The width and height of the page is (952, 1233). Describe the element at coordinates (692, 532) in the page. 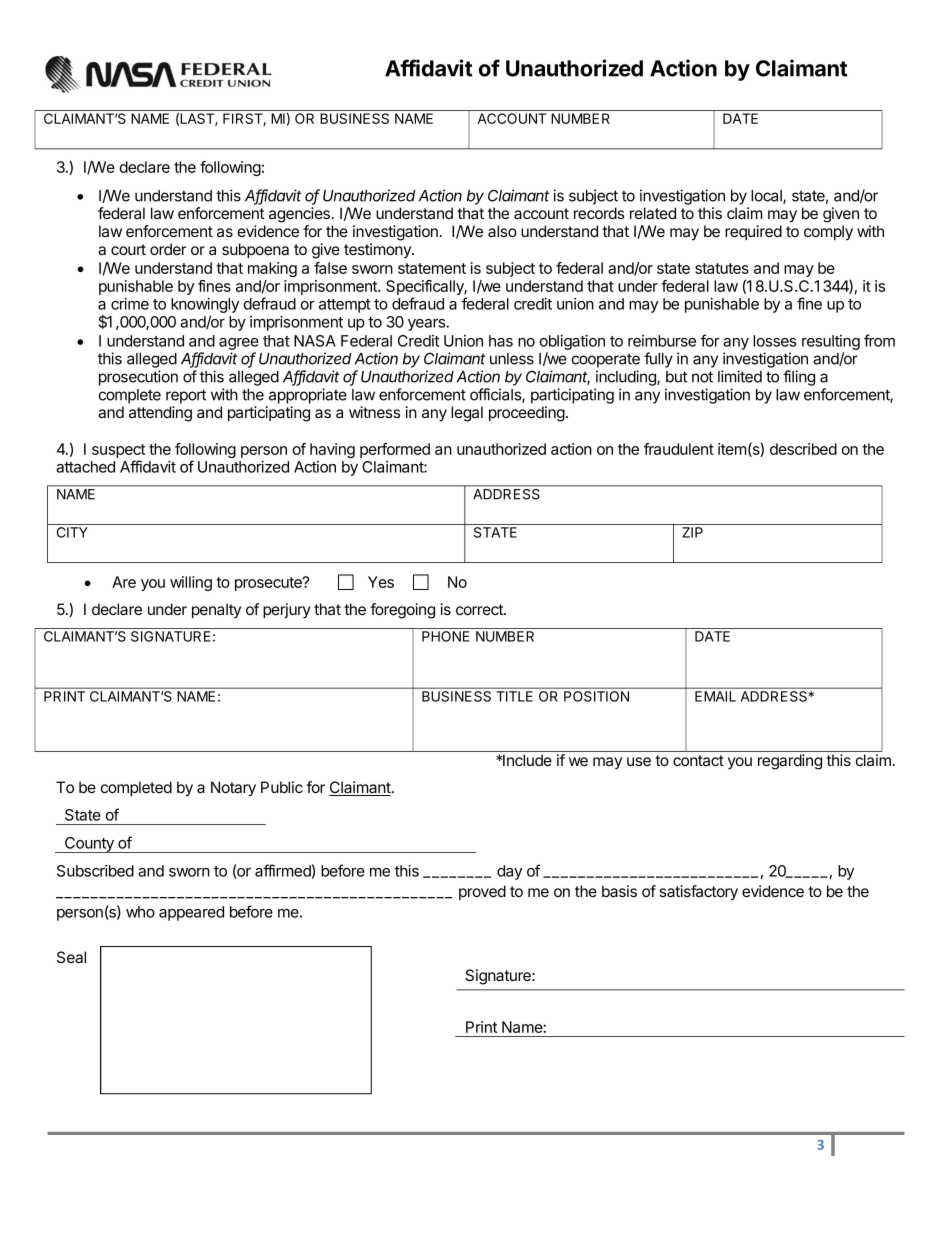

I see `ZIP` at that location.
